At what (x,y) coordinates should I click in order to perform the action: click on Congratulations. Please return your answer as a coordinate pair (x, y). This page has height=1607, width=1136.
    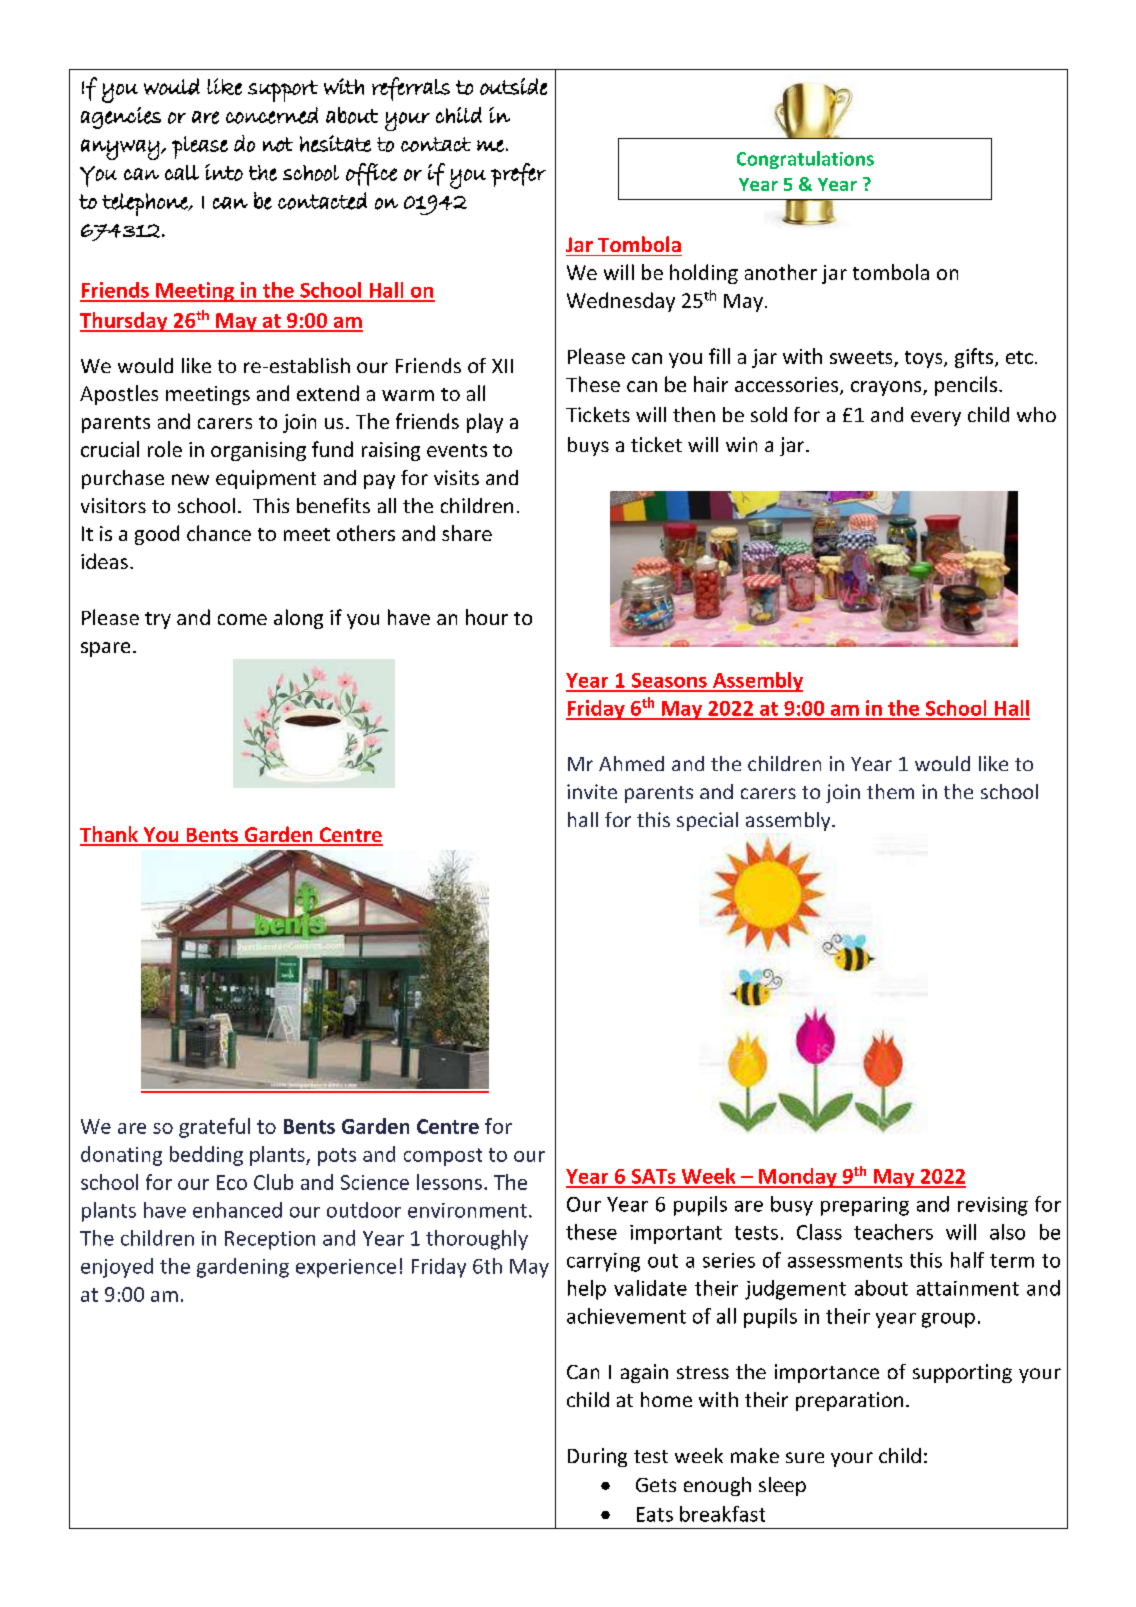
    Looking at the image, I should click on (805, 160).
